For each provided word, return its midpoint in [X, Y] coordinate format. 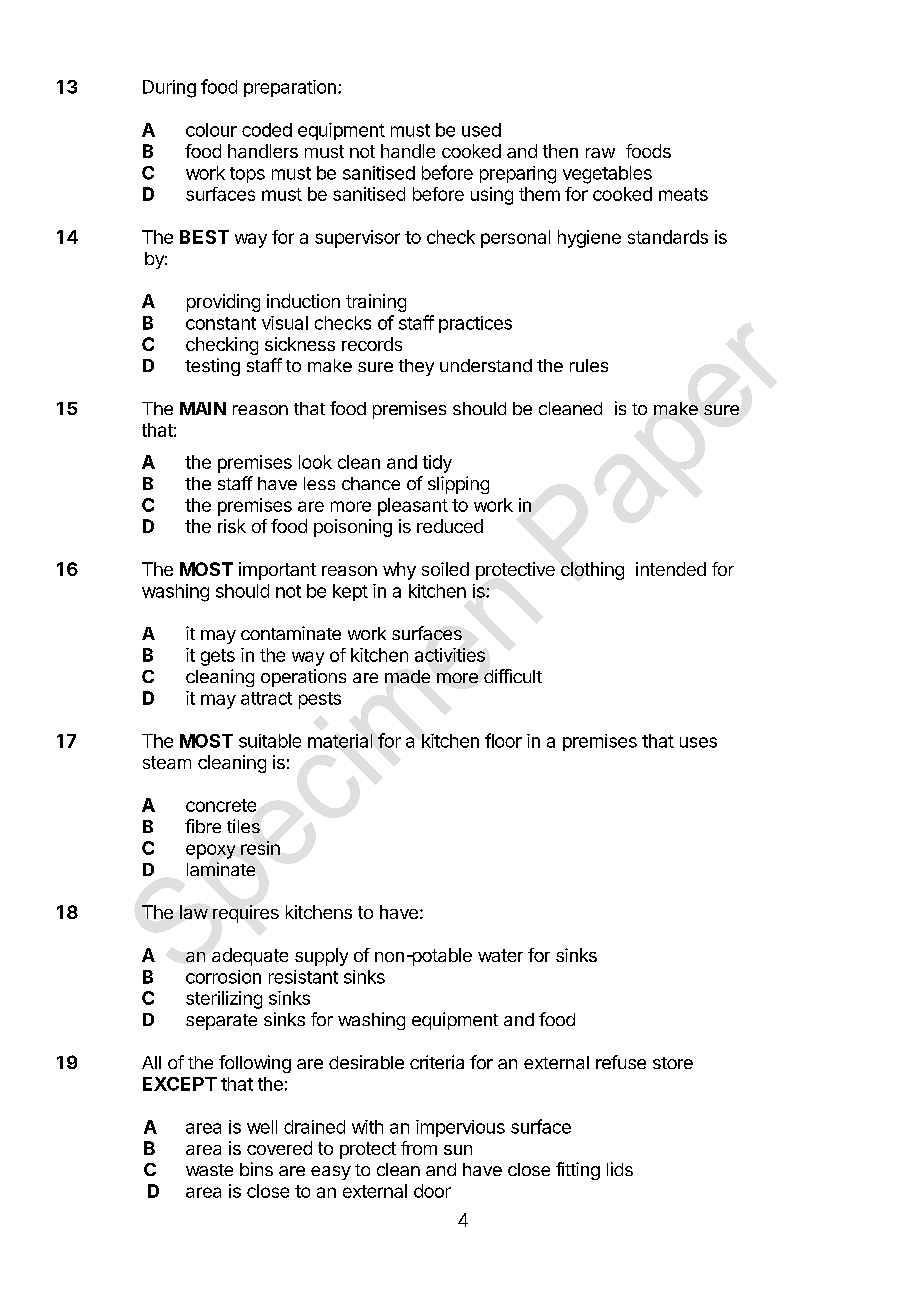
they [416, 367]
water [500, 955]
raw [600, 153]
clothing [592, 571]
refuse [621, 1062]
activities [450, 655]
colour [211, 130]
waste [209, 1170]
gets [218, 657]
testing [212, 367]
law [194, 912]
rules [589, 365]
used [481, 130]
